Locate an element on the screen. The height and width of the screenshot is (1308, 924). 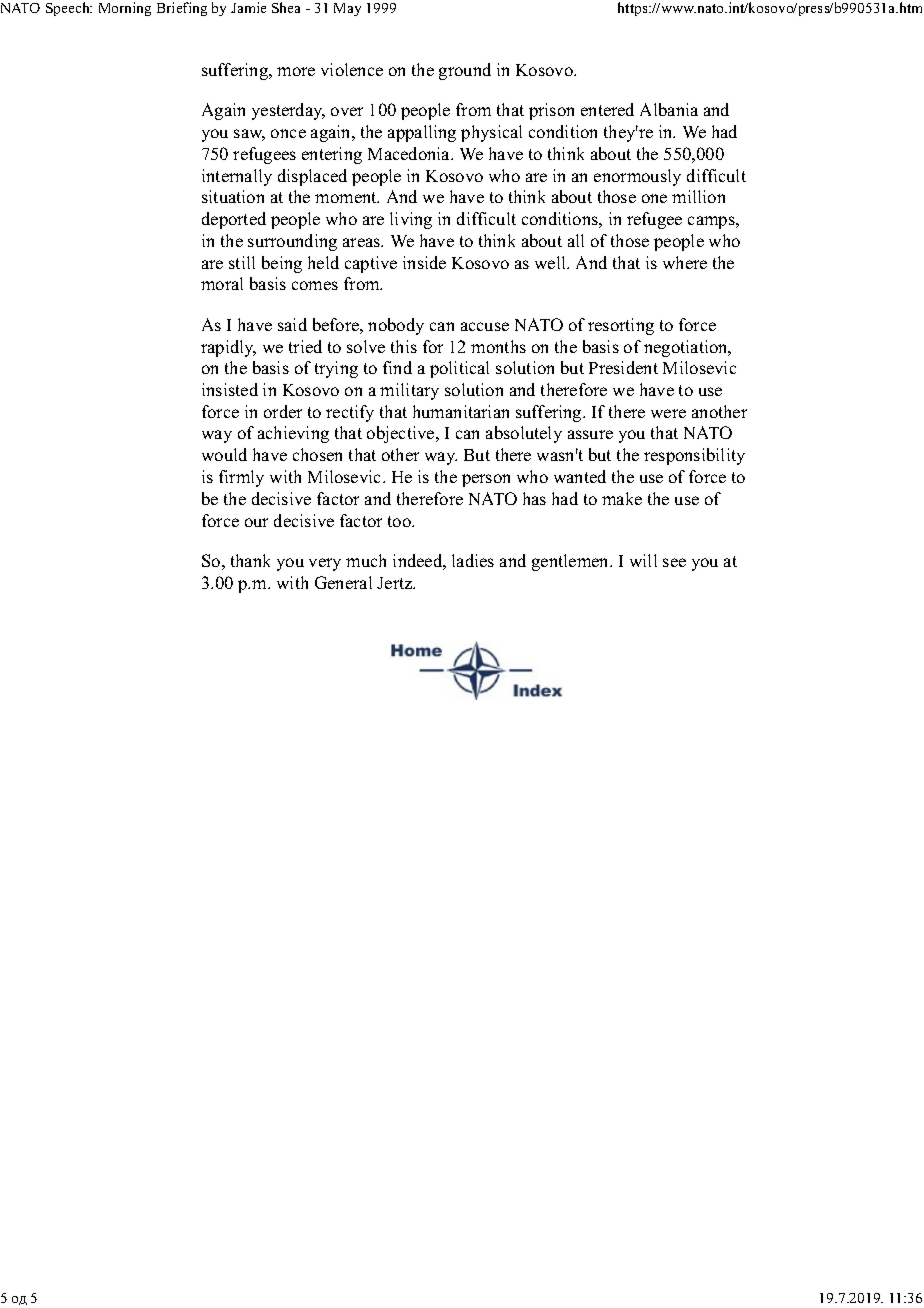
resorting is located at coordinates (621, 326).
